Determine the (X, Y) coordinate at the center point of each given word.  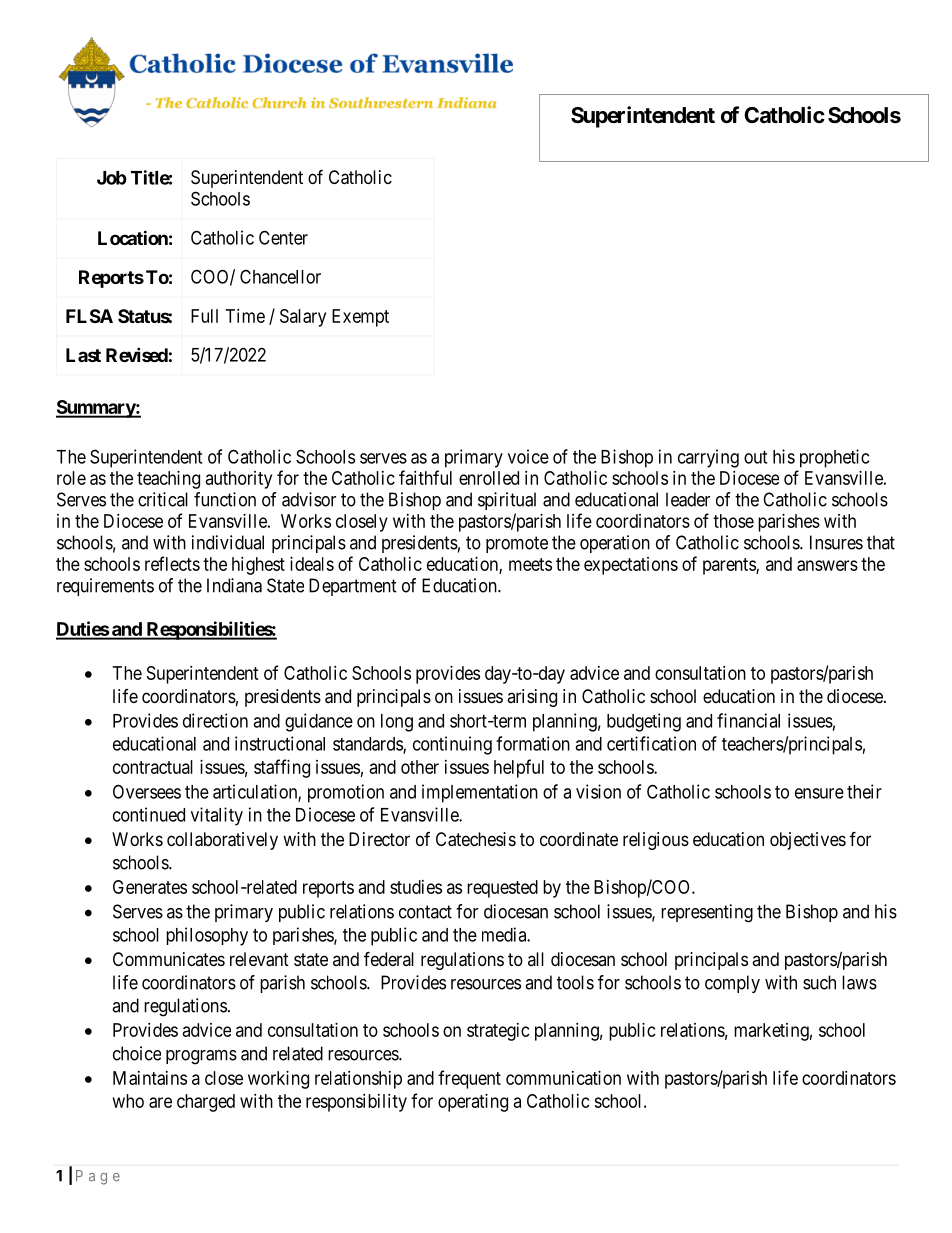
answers (827, 565)
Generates (150, 887)
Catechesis (476, 839)
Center (283, 237)
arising (532, 698)
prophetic (834, 458)
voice (528, 456)
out (755, 457)
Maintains (150, 1078)
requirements (105, 587)
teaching (168, 480)
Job (112, 178)
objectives (808, 841)
